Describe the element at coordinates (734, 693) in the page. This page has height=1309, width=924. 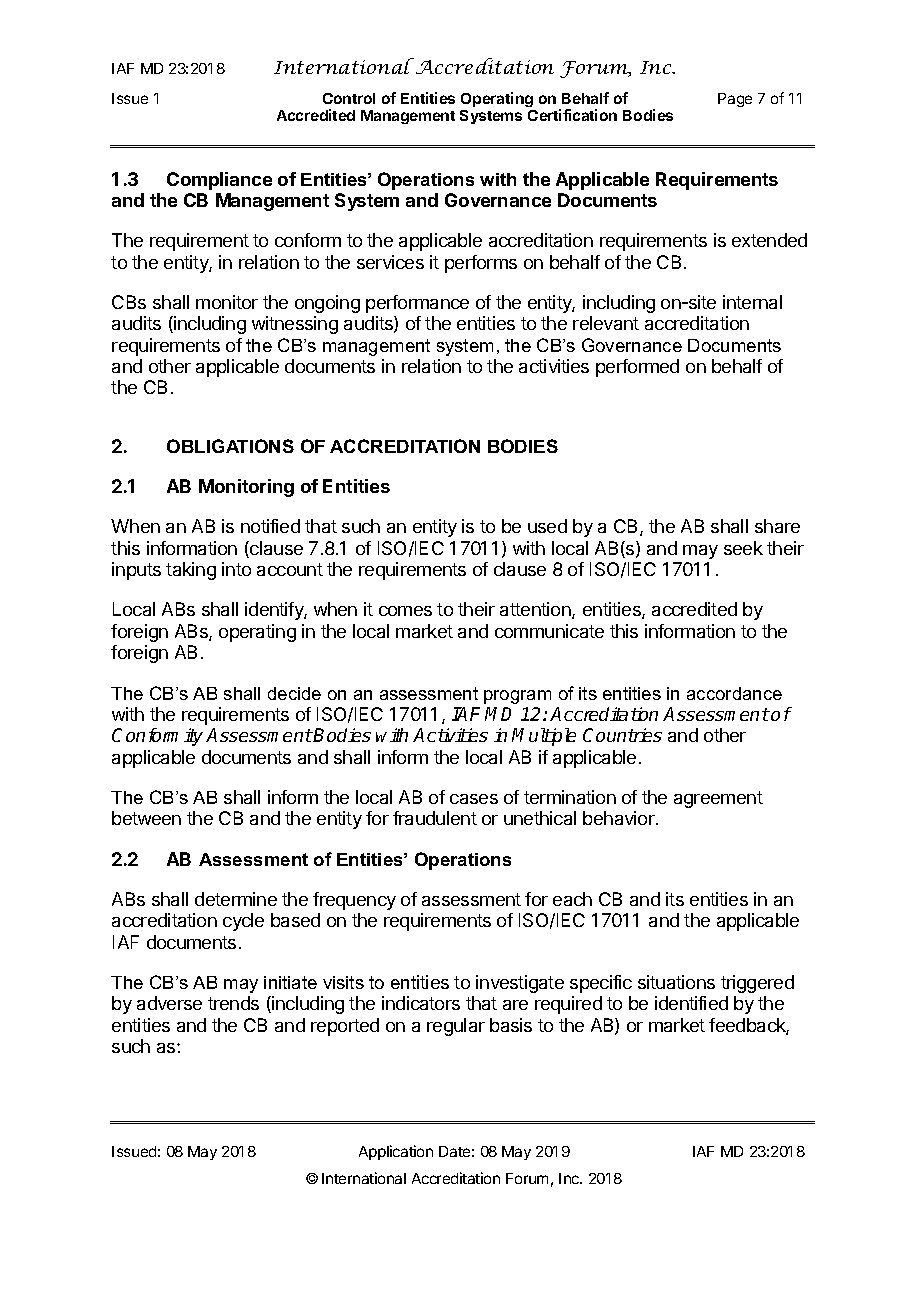
I see `accordance` at that location.
